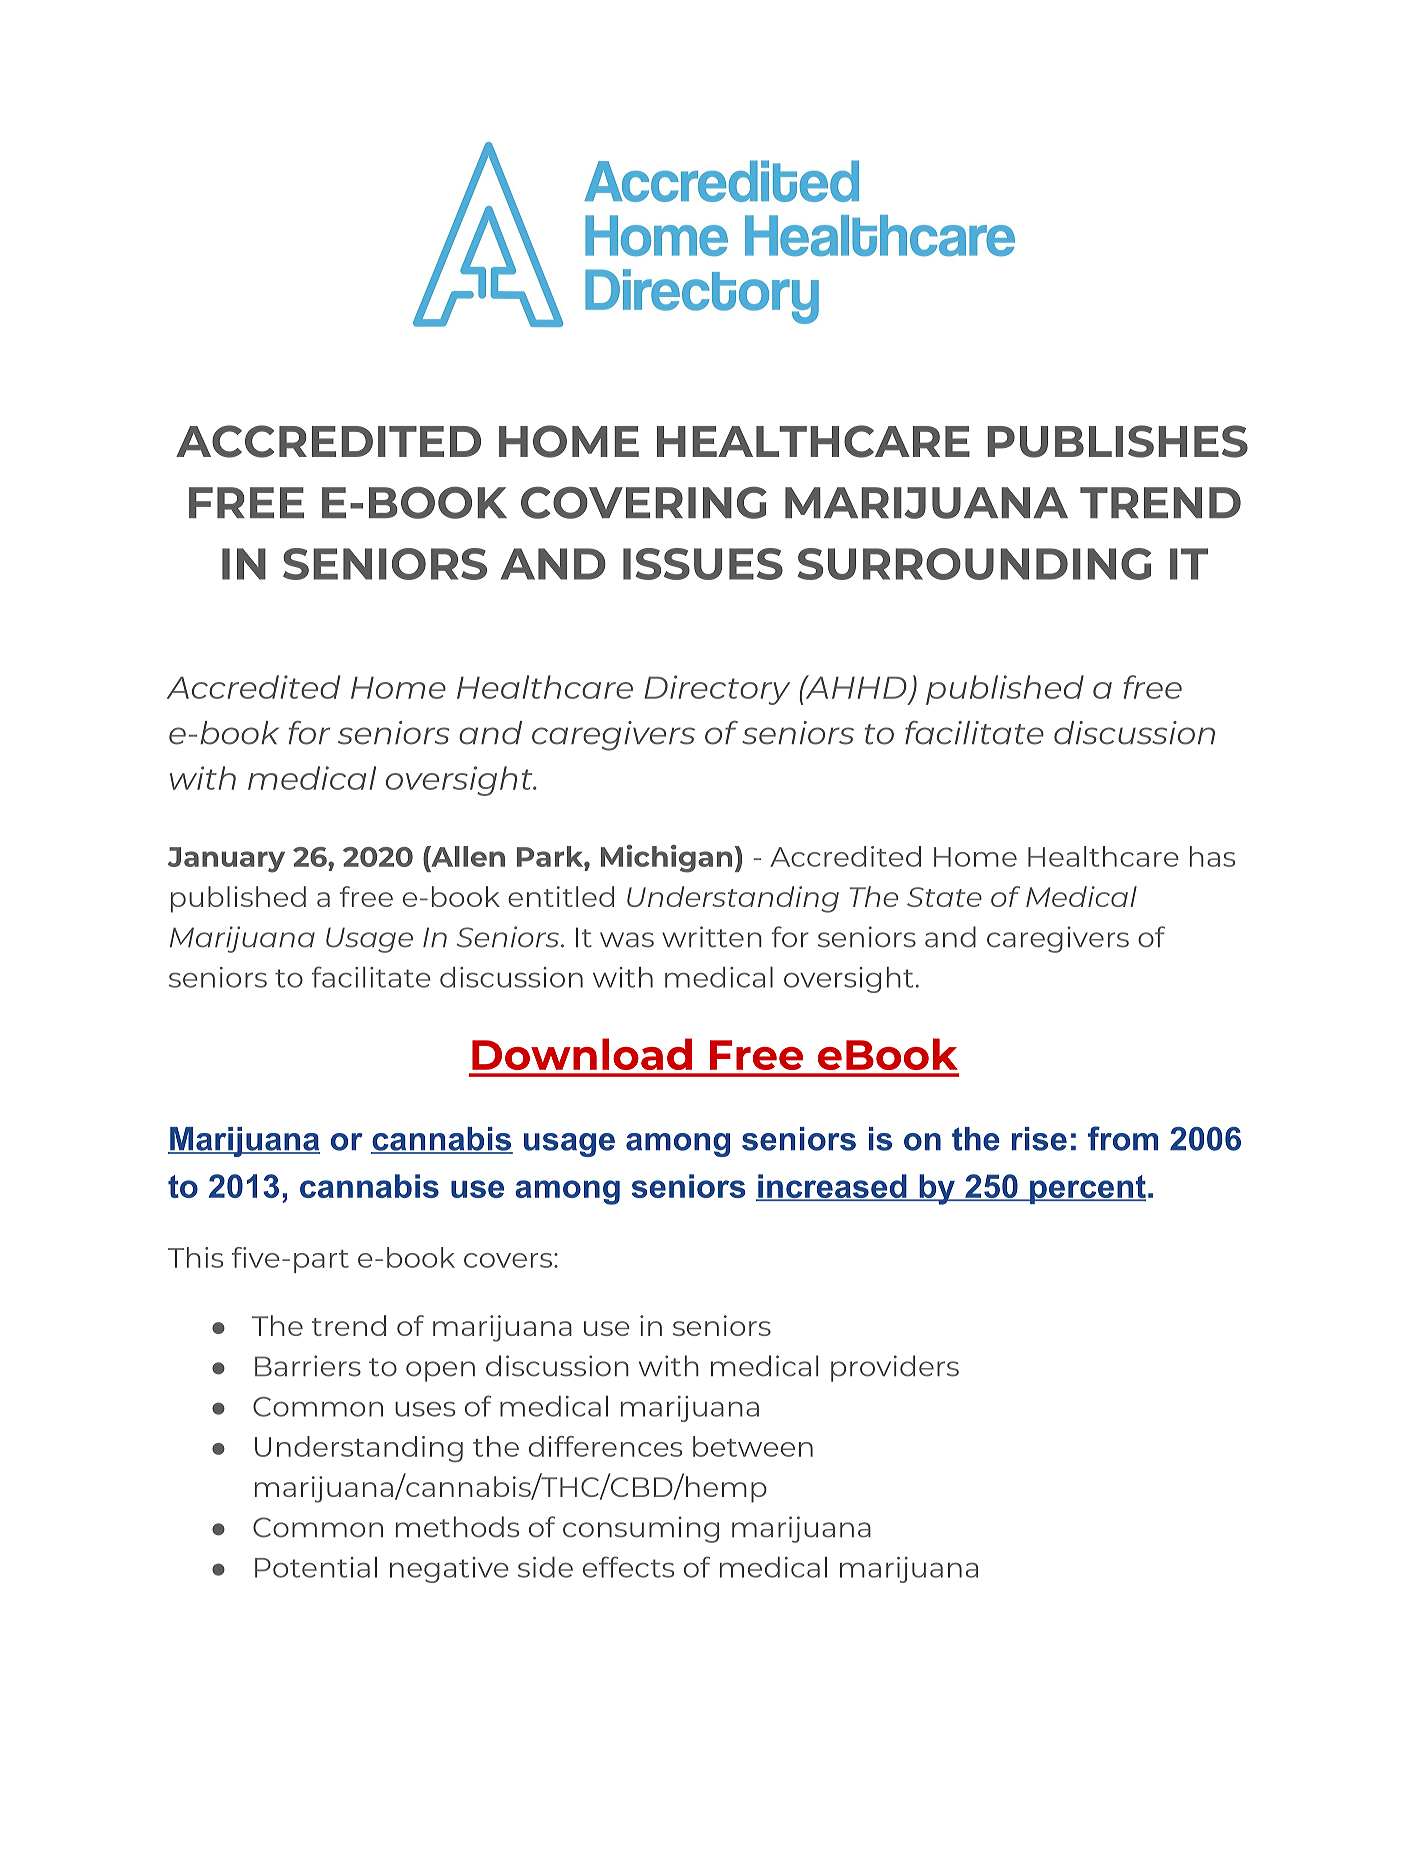  Describe the element at coordinates (1117, 441) in the document. I see `PUBLISHES` at that location.
